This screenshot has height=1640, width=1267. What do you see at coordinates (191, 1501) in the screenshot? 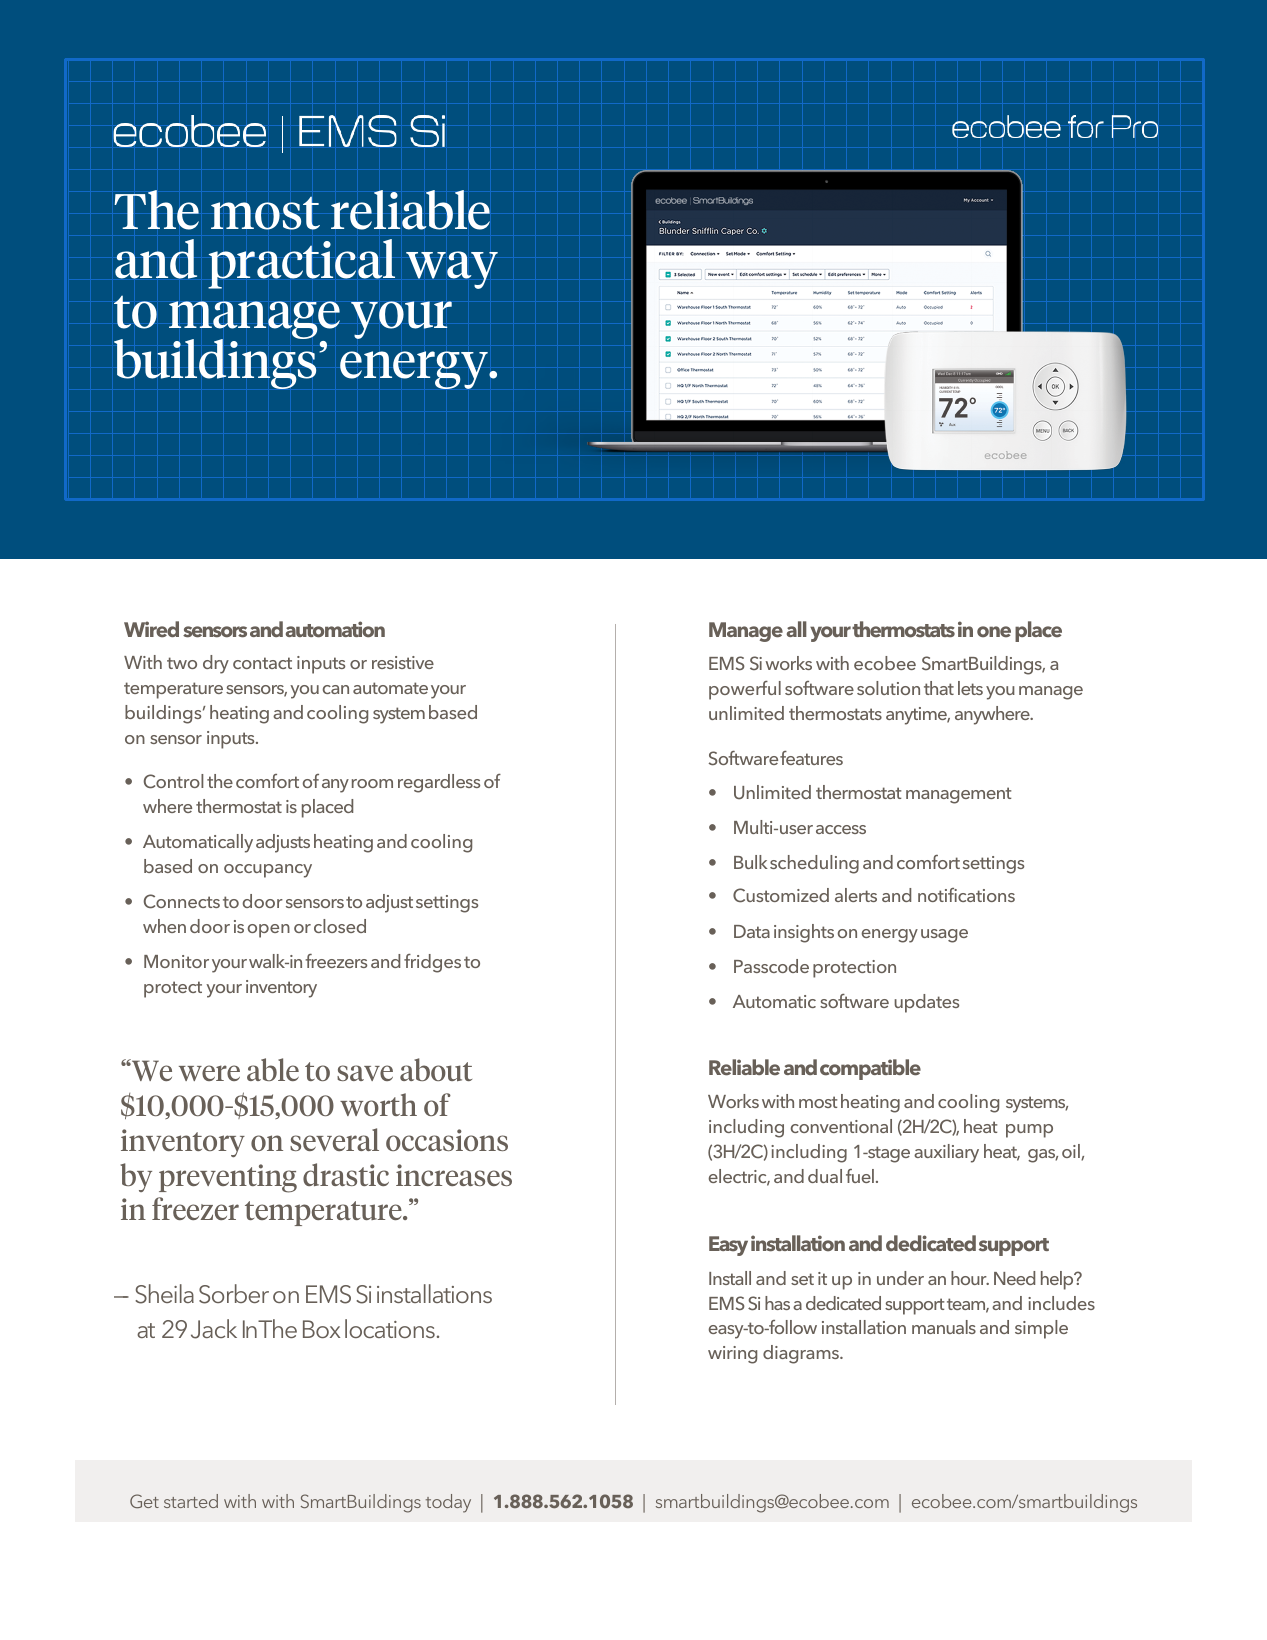
I see `started` at bounding box center [191, 1501].
